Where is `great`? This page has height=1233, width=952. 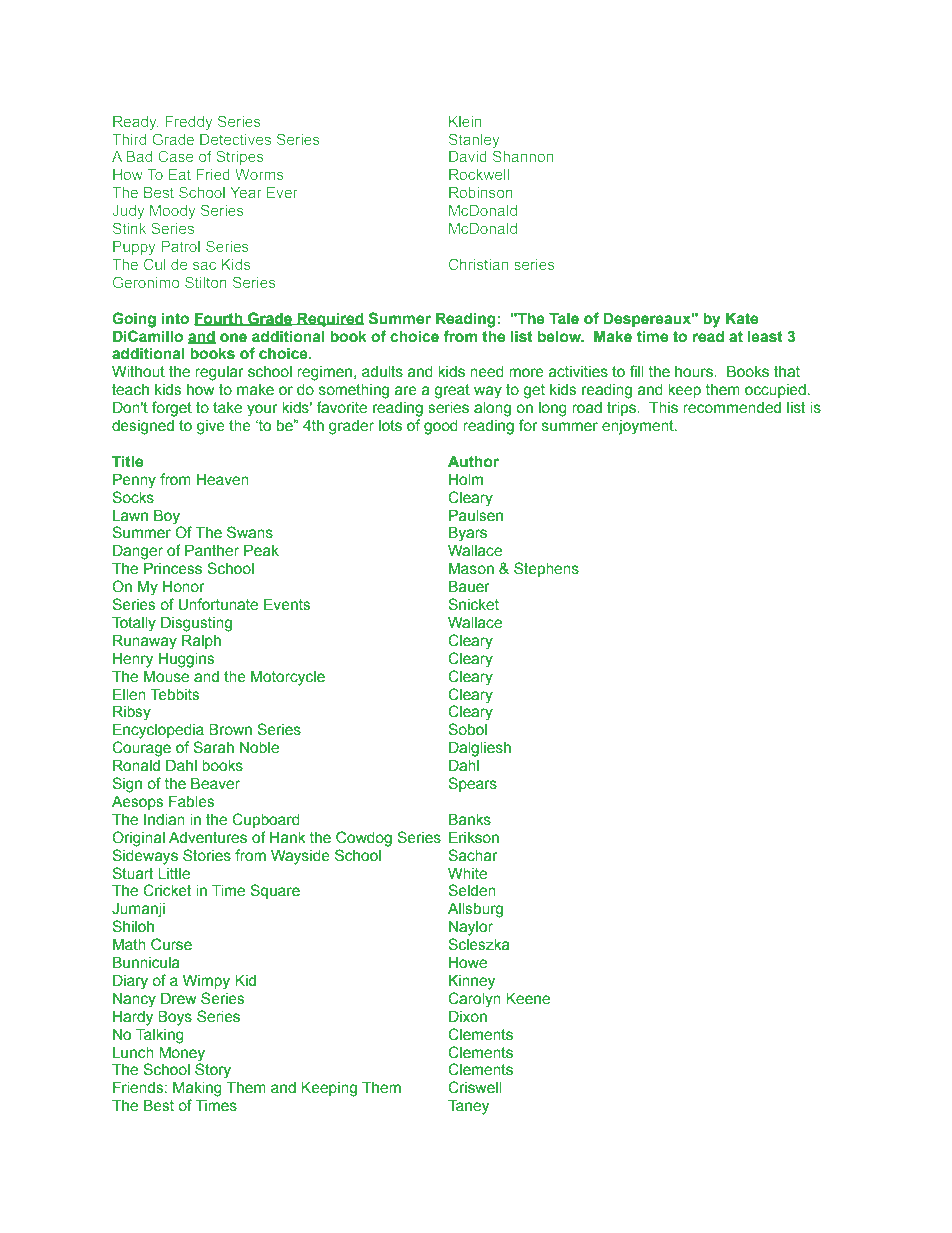 great is located at coordinates (452, 391).
